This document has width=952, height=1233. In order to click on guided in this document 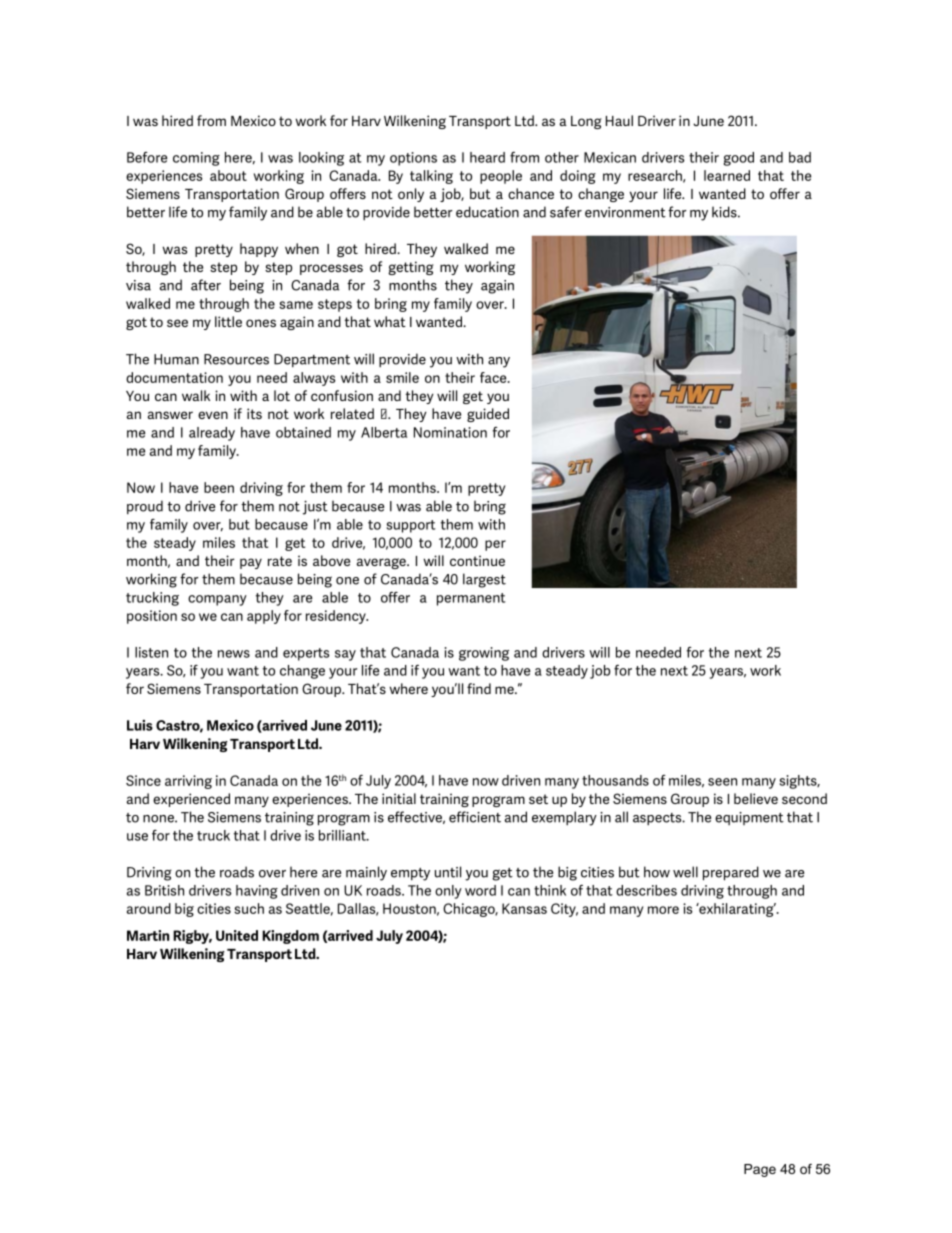, I will do `click(488, 415)`.
